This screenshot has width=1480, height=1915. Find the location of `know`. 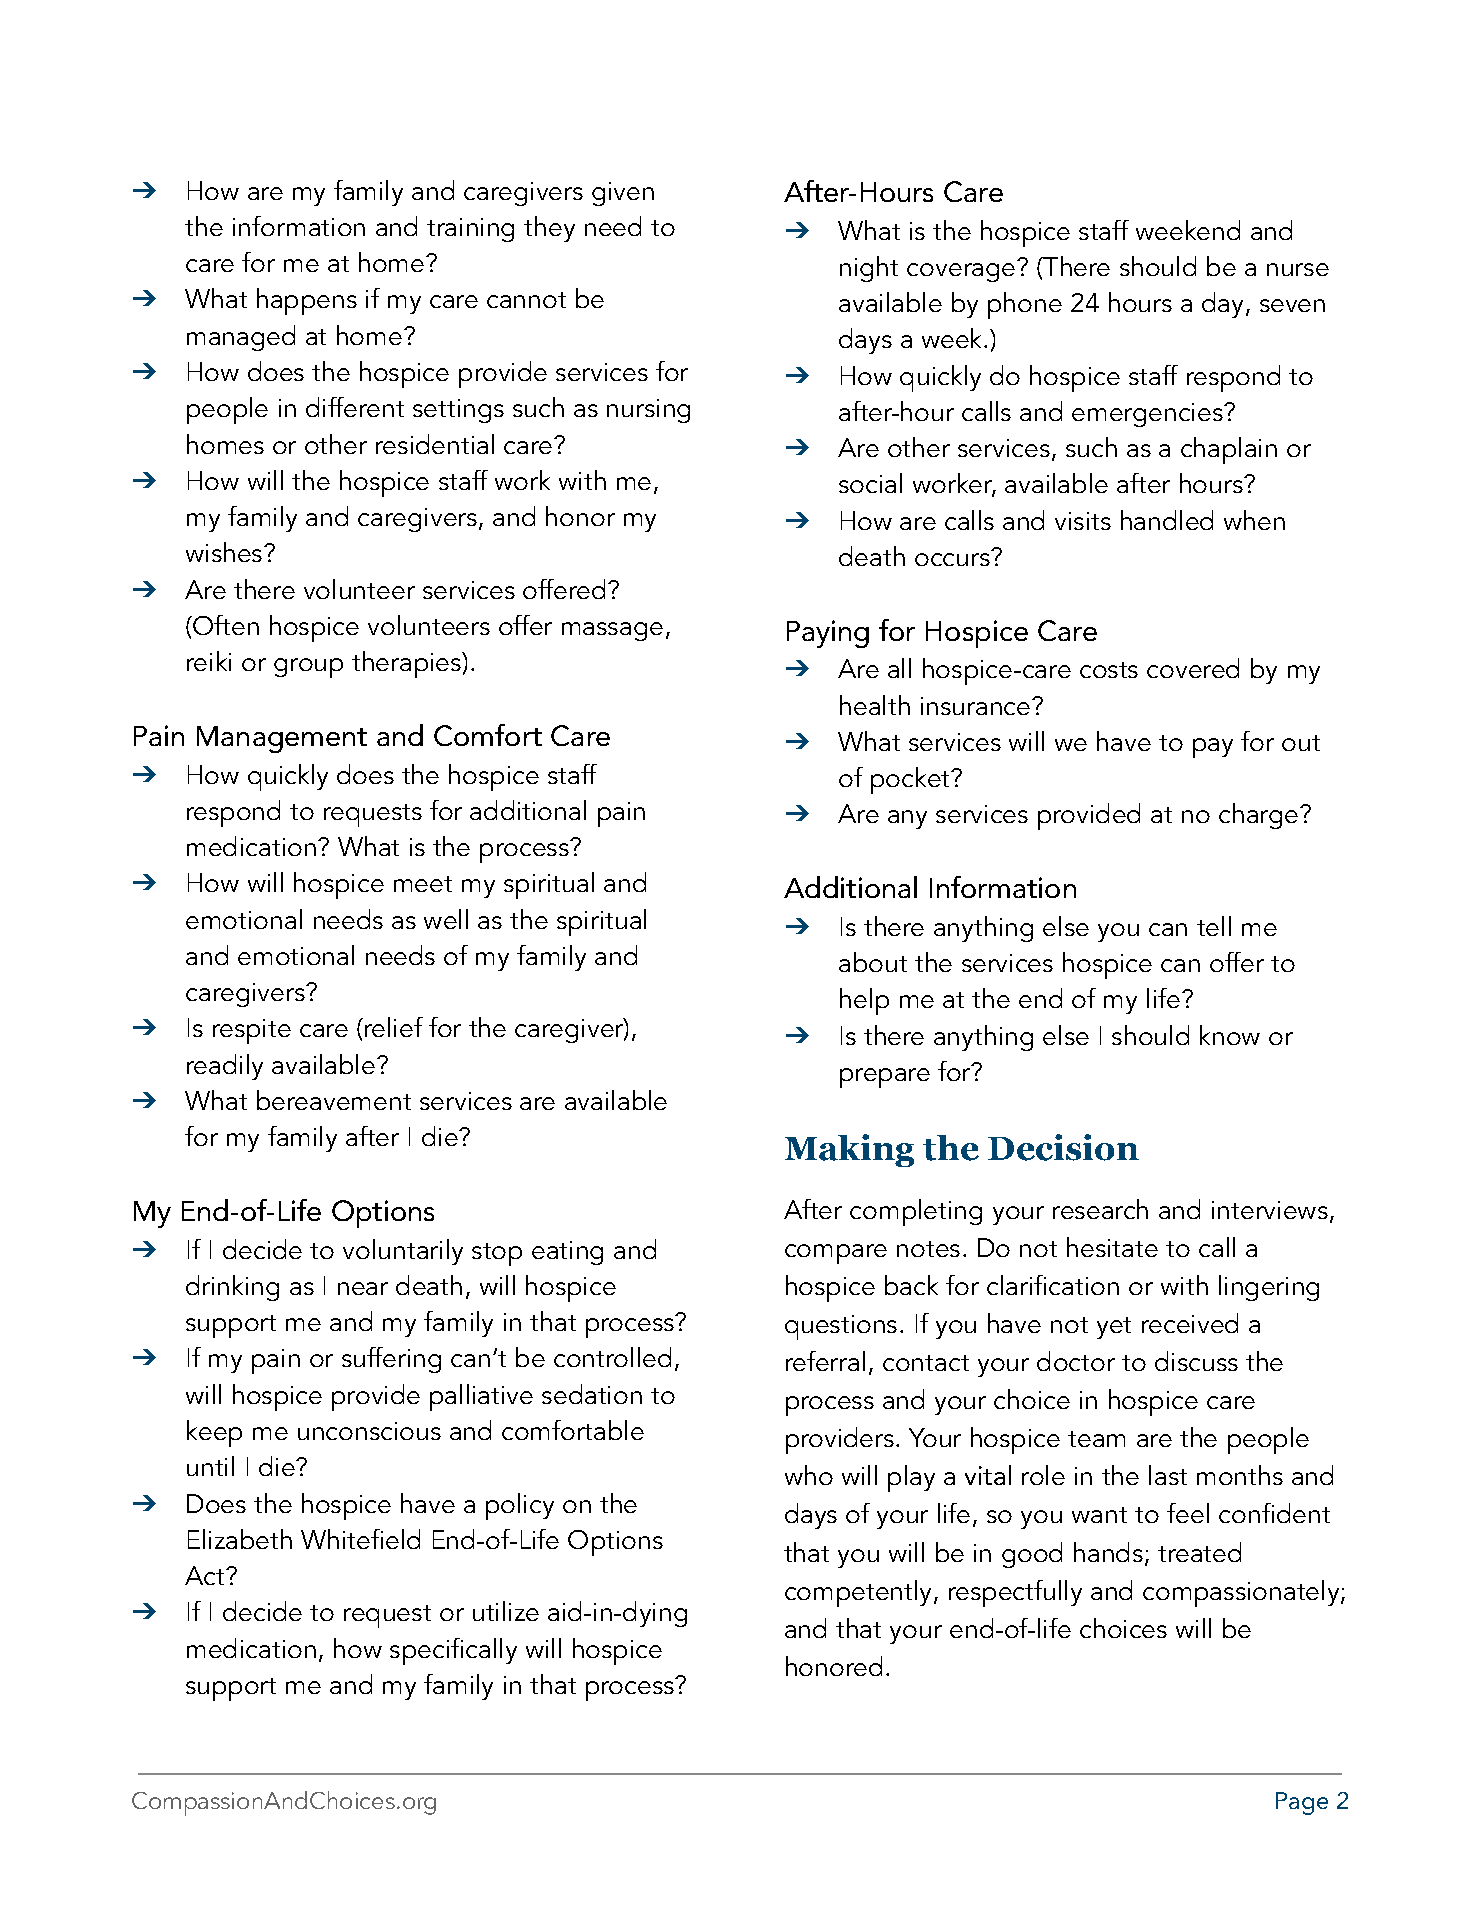

know is located at coordinates (1230, 1035).
